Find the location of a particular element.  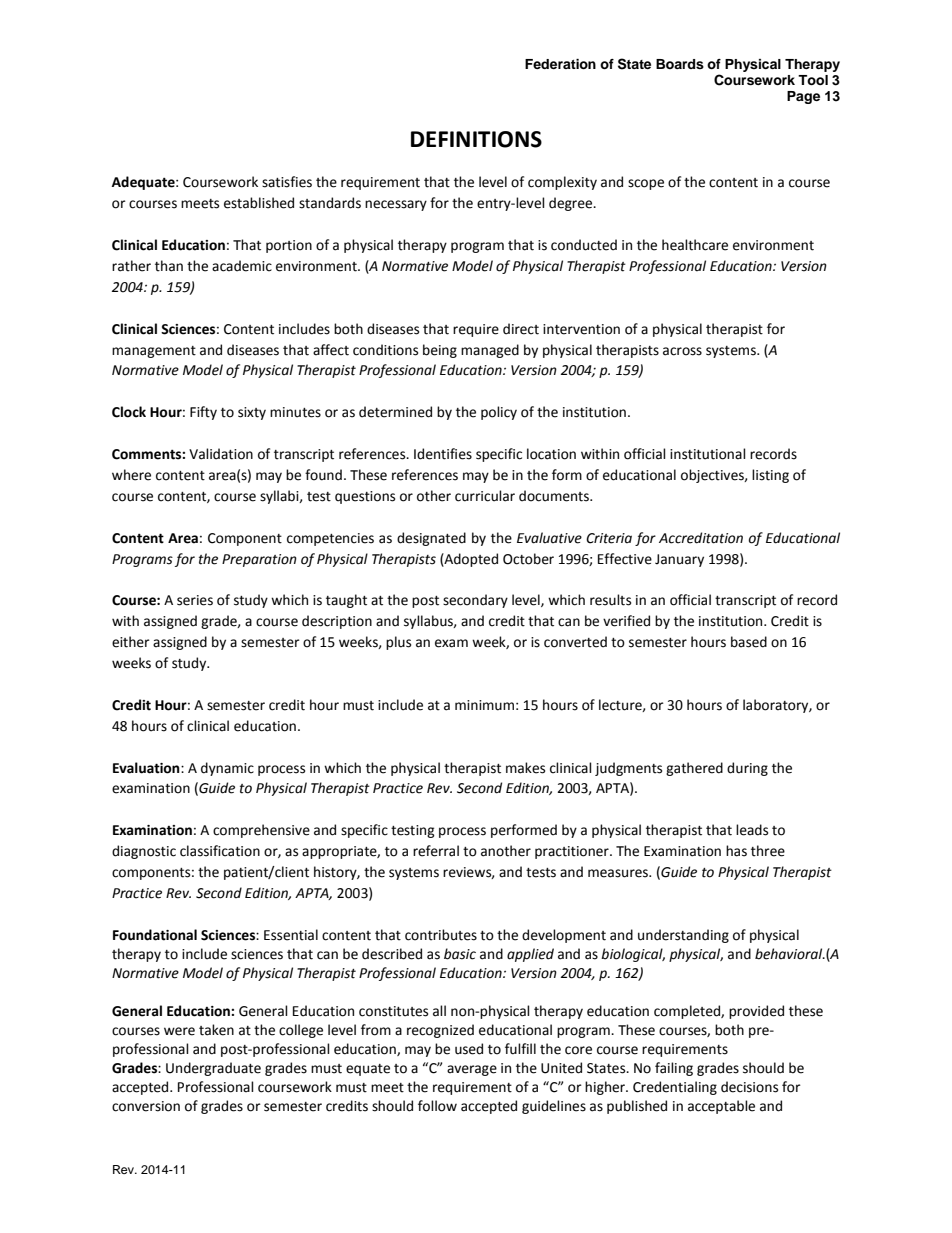

classification is located at coordinates (220, 851).
